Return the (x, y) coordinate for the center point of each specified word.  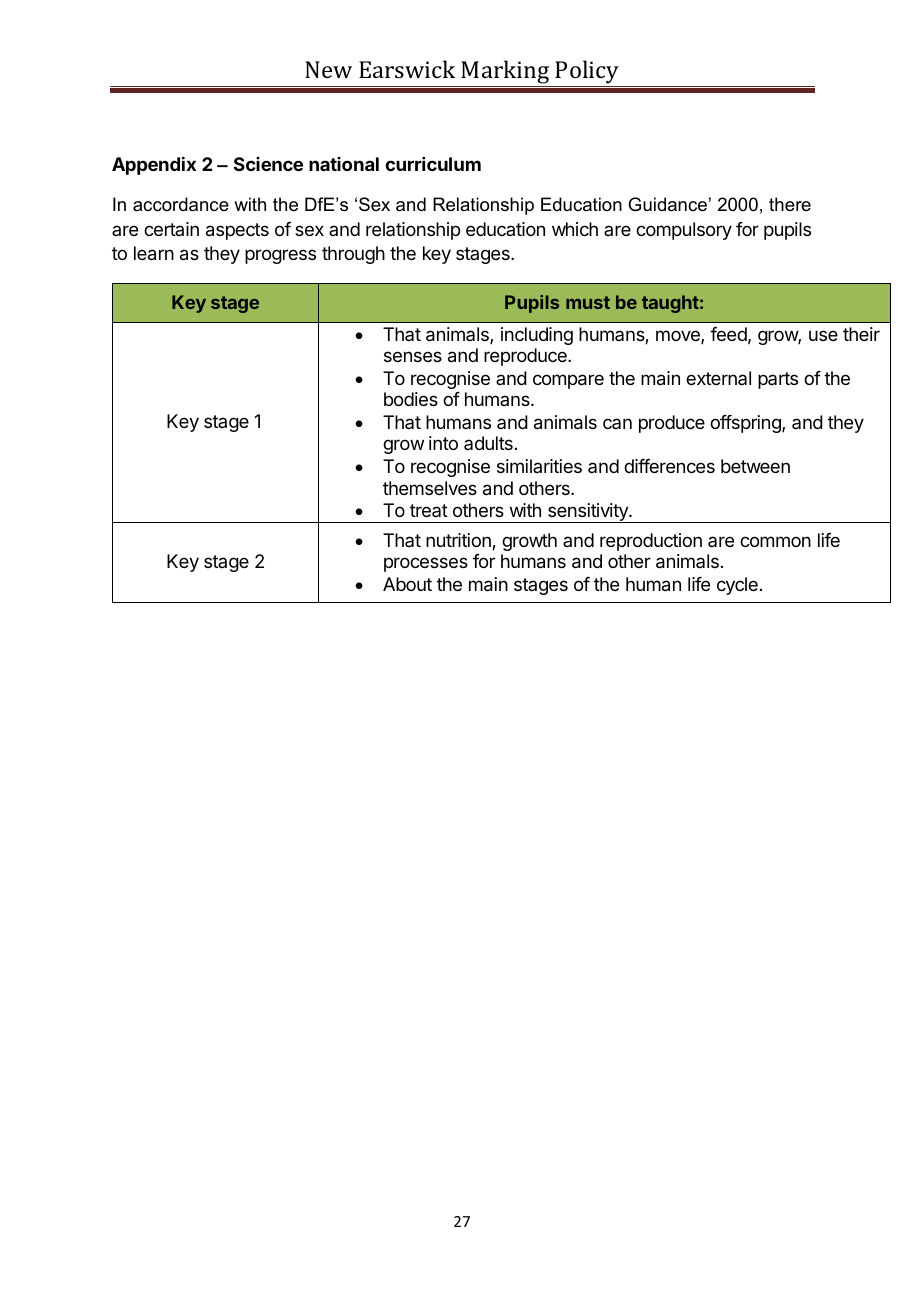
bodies (411, 399)
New (328, 69)
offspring (746, 424)
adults (488, 443)
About (407, 584)
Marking (506, 73)
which (575, 229)
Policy (587, 72)
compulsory (684, 231)
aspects (237, 231)
